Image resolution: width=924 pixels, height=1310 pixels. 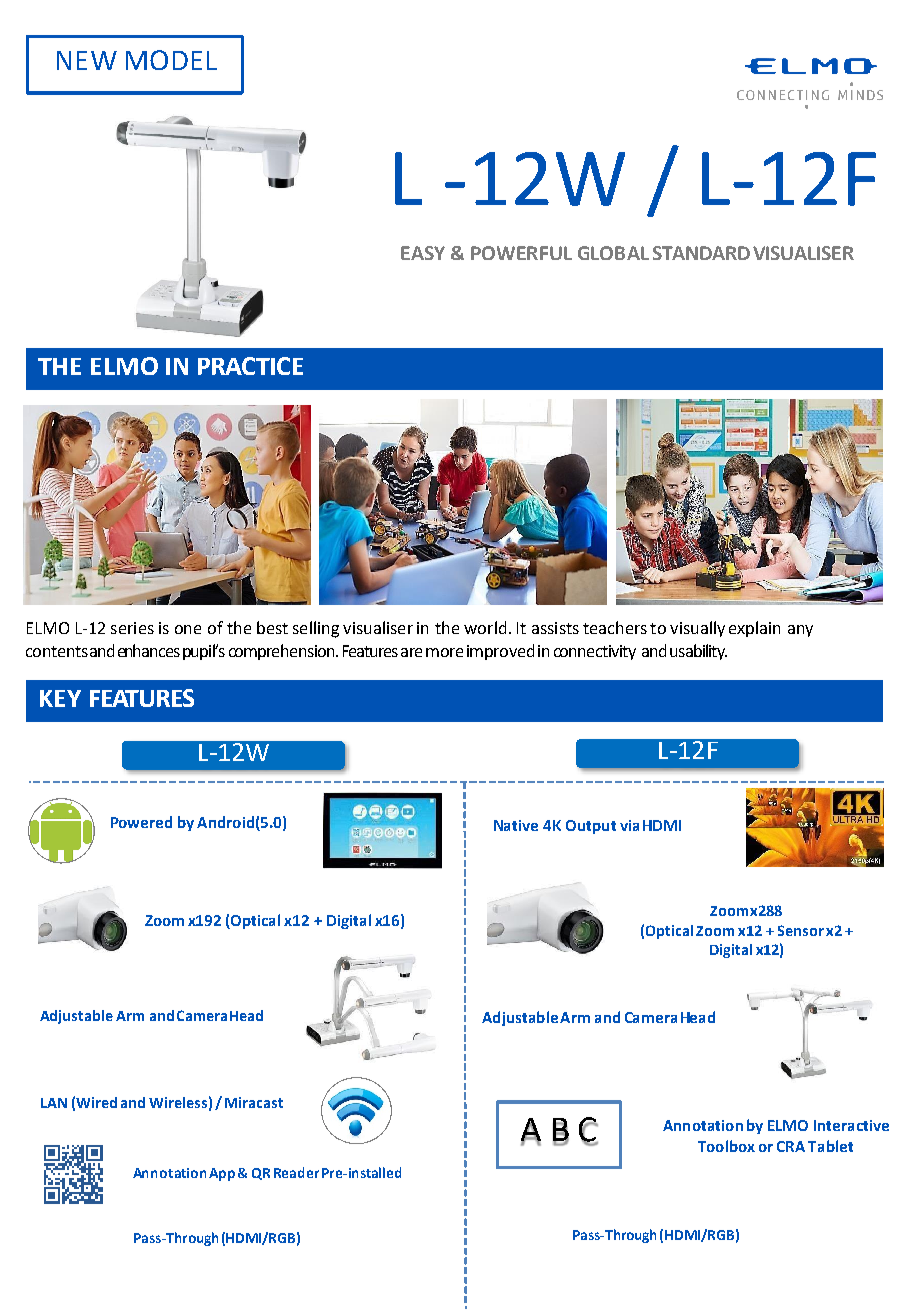 What do you see at coordinates (132, 628) in the screenshot?
I see `series` at bounding box center [132, 628].
